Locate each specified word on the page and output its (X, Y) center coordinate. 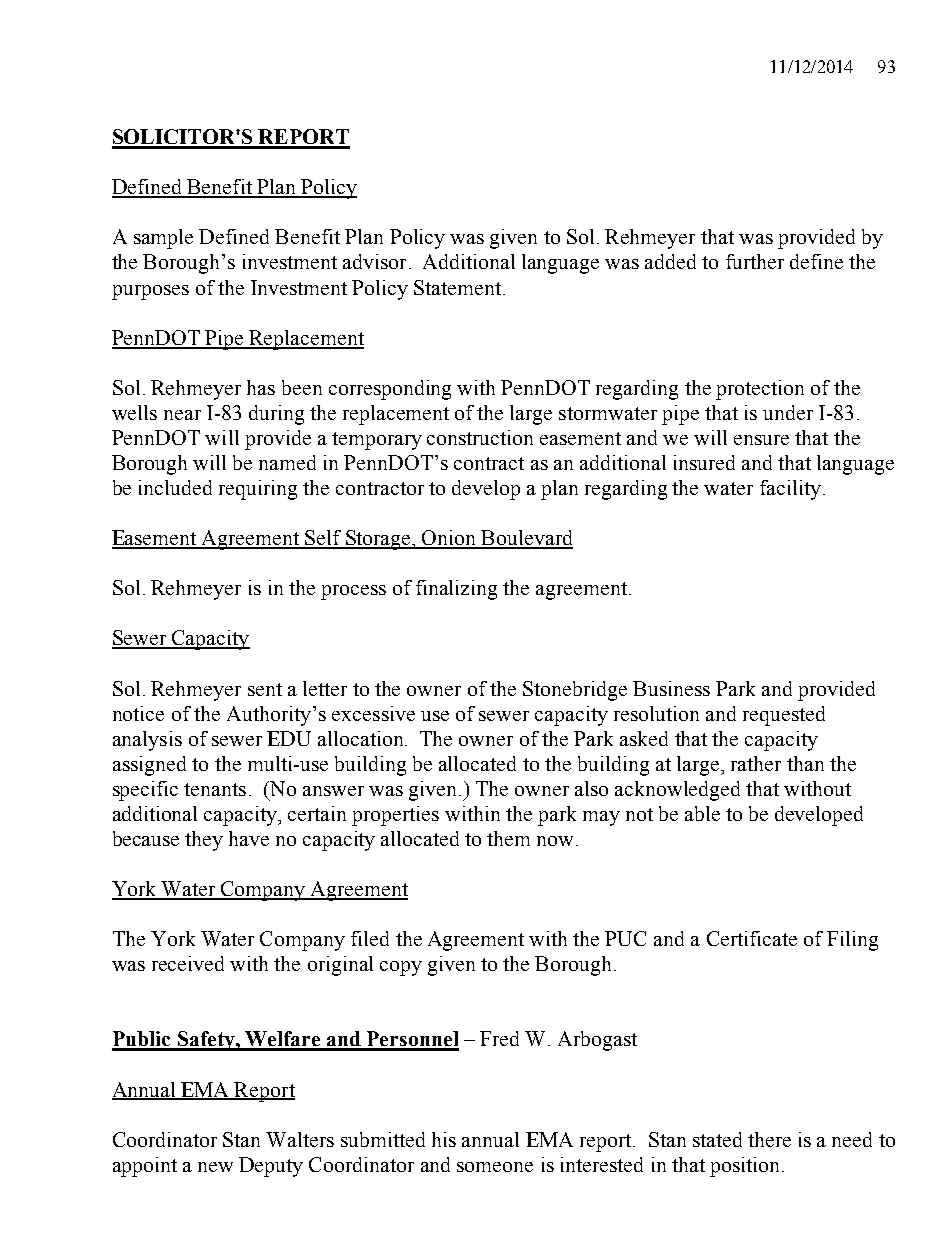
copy (401, 968)
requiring (258, 490)
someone (495, 1167)
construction (480, 437)
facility (790, 490)
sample (163, 239)
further (755, 261)
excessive (373, 713)
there (769, 1139)
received (188, 963)
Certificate (752, 938)
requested (784, 716)
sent (265, 689)
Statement (459, 287)
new (215, 1167)
